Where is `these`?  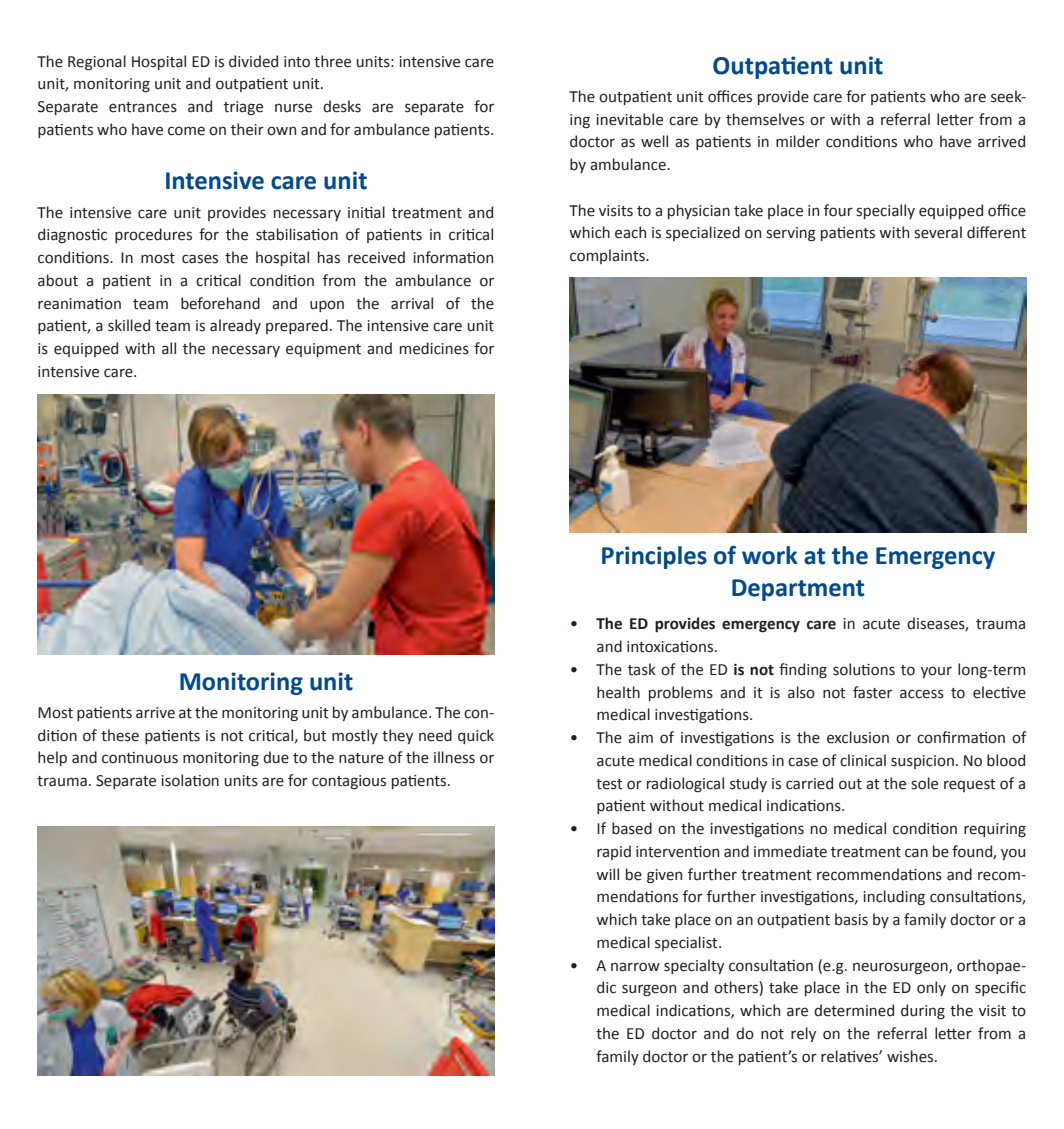 these is located at coordinates (120, 735).
